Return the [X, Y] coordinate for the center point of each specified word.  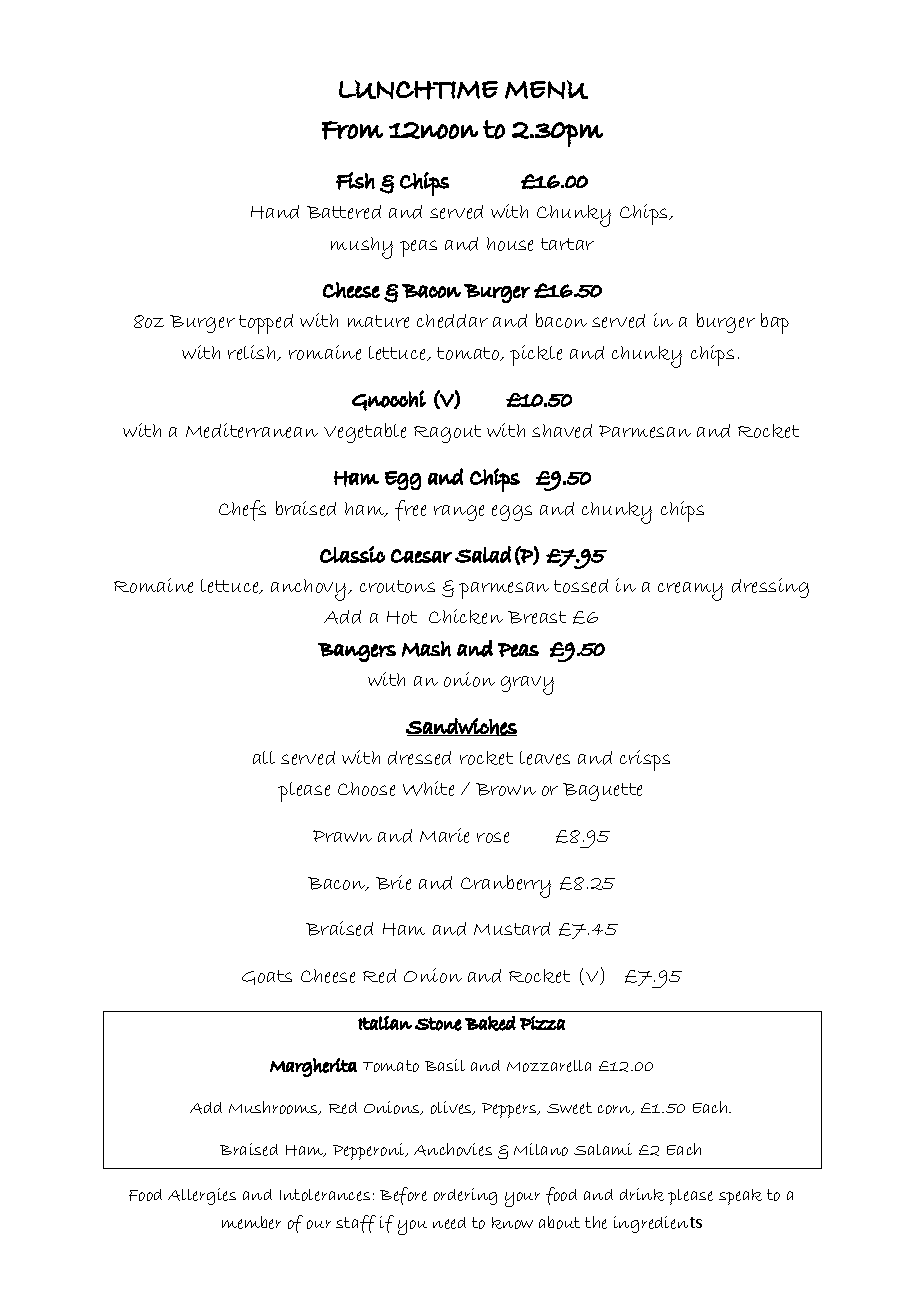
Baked [490, 1023]
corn [616, 1110]
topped [266, 324]
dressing [770, 588]
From [352, 130]
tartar [567, 244]
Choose [366, 789]
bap [775, 323]
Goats [267, 977]
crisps [645, 760]
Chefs [242, 510]
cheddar [452, 321]
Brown [506, 789]
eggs [512, 513]
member [251, 1222]
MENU [546, 89]
